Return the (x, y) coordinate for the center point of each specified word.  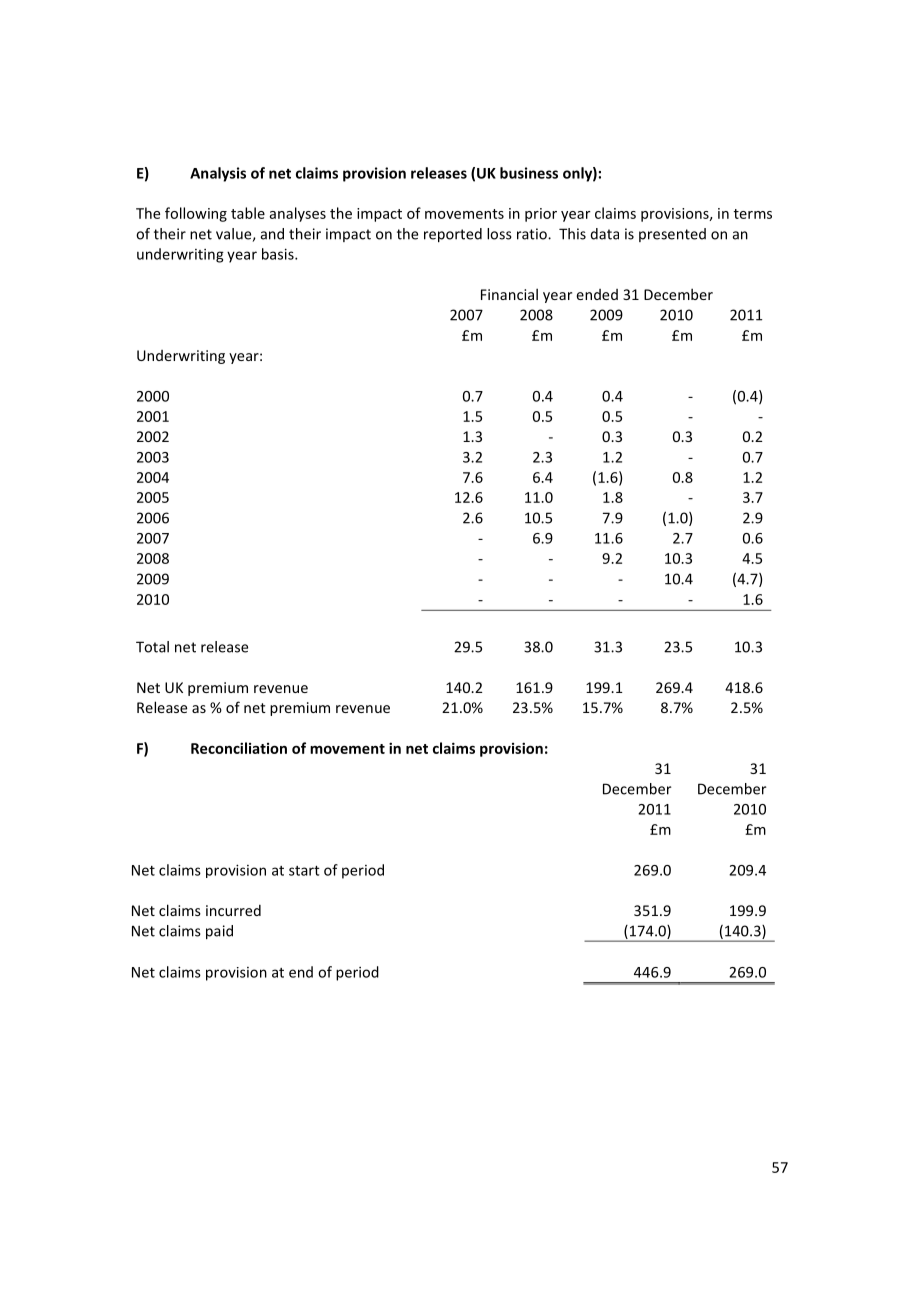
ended (597, 294)
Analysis (218, 174)
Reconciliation (239, 748)
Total (152, 647)
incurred (233, 910)
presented (672, 235)
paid (219, 932)
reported (453, 235)
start (304, 871)
